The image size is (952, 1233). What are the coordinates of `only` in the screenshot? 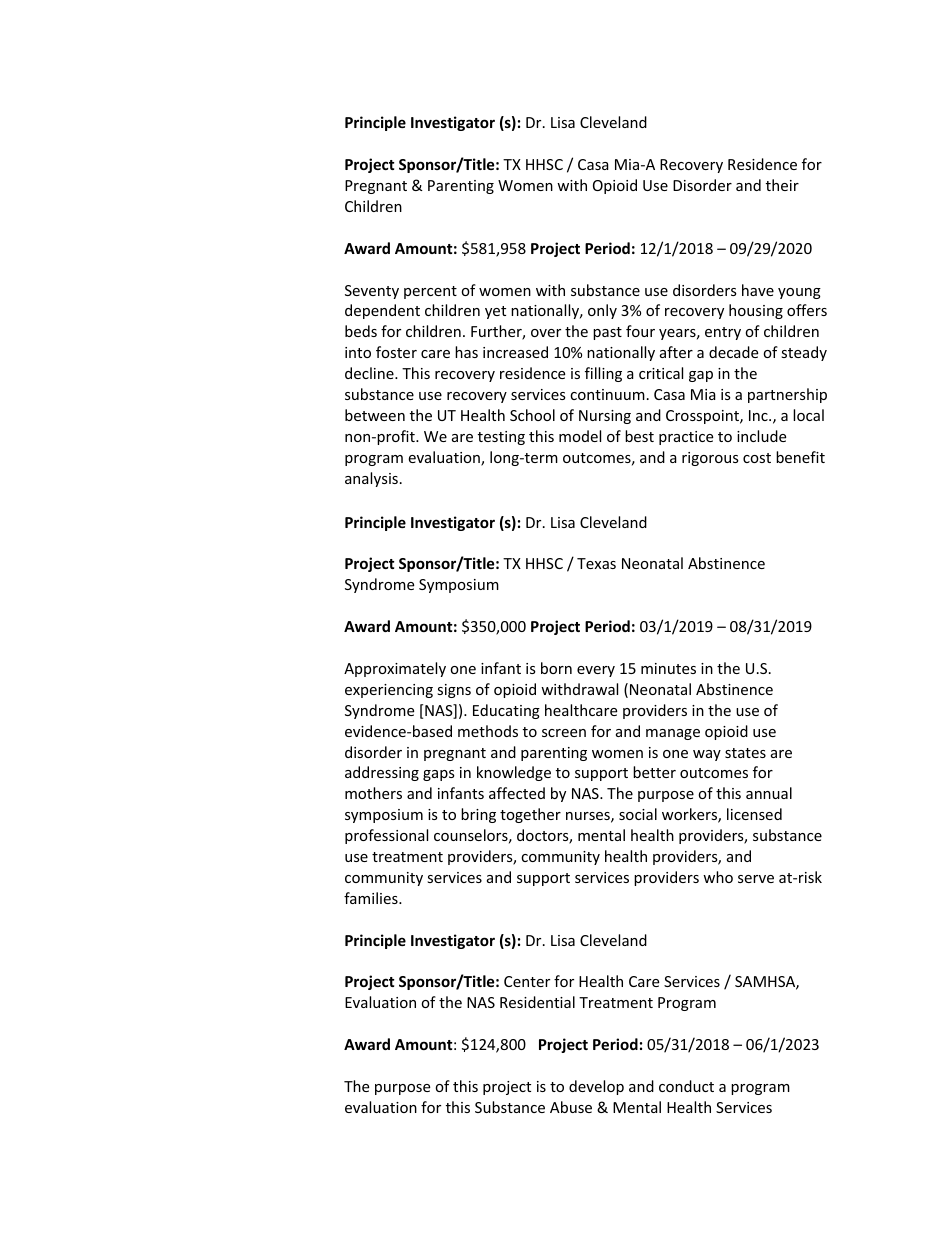 It's located at (602, 311).
